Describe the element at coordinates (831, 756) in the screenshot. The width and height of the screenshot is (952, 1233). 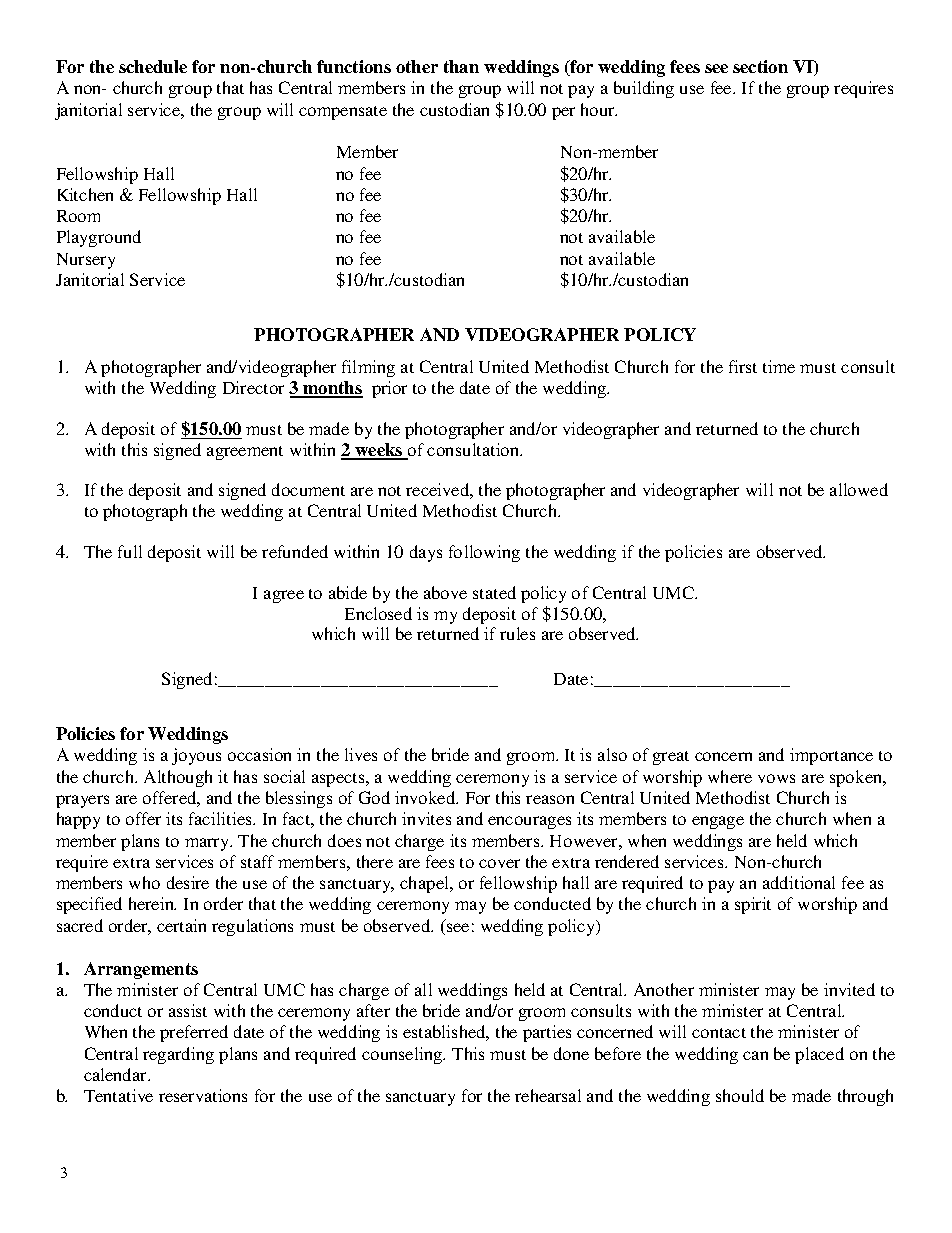
I see `importance` at that location.
